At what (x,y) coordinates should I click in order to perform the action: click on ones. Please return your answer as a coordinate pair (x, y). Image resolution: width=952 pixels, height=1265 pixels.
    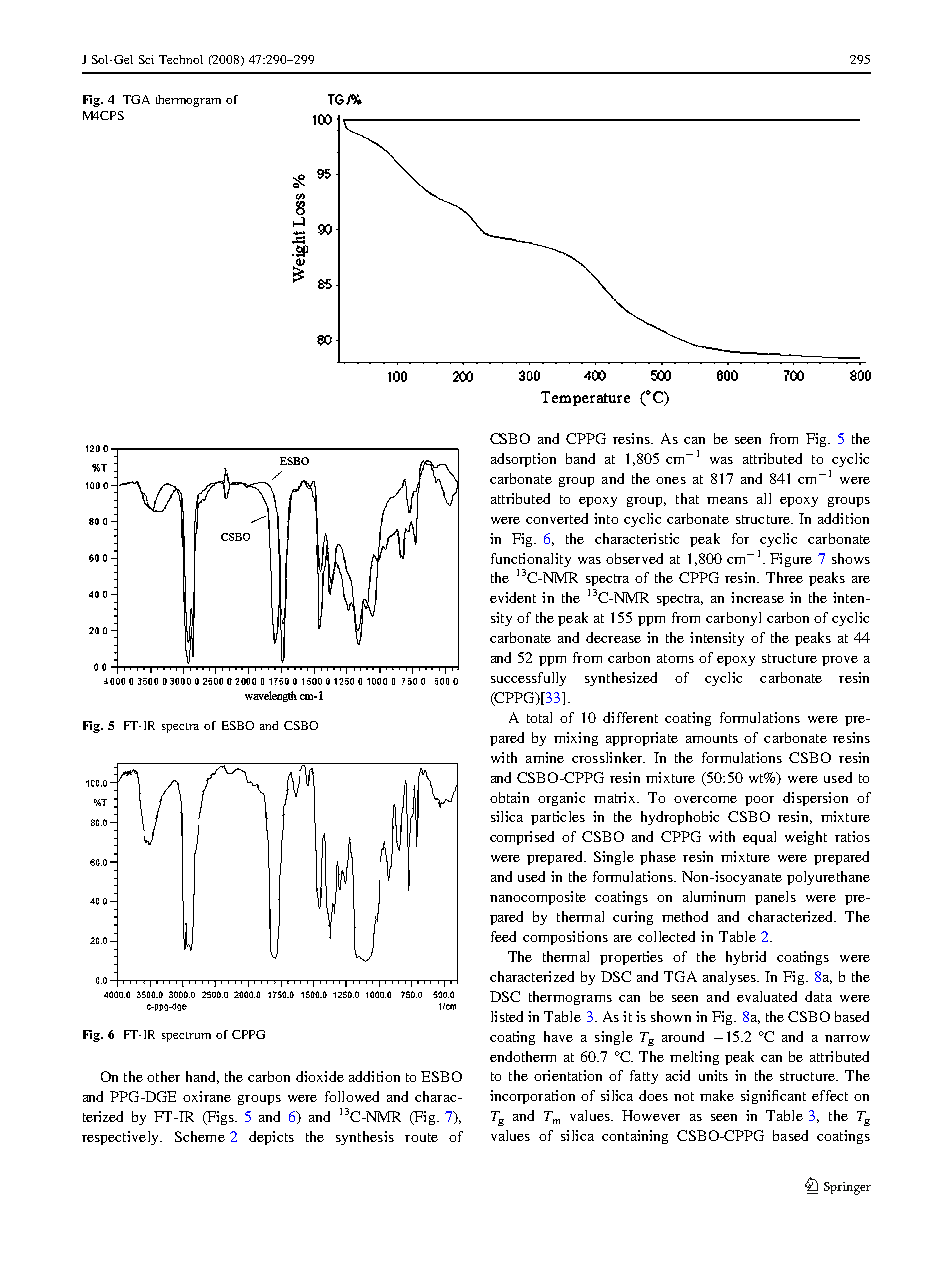
    Looking at the image, I should click on (671, 480).
